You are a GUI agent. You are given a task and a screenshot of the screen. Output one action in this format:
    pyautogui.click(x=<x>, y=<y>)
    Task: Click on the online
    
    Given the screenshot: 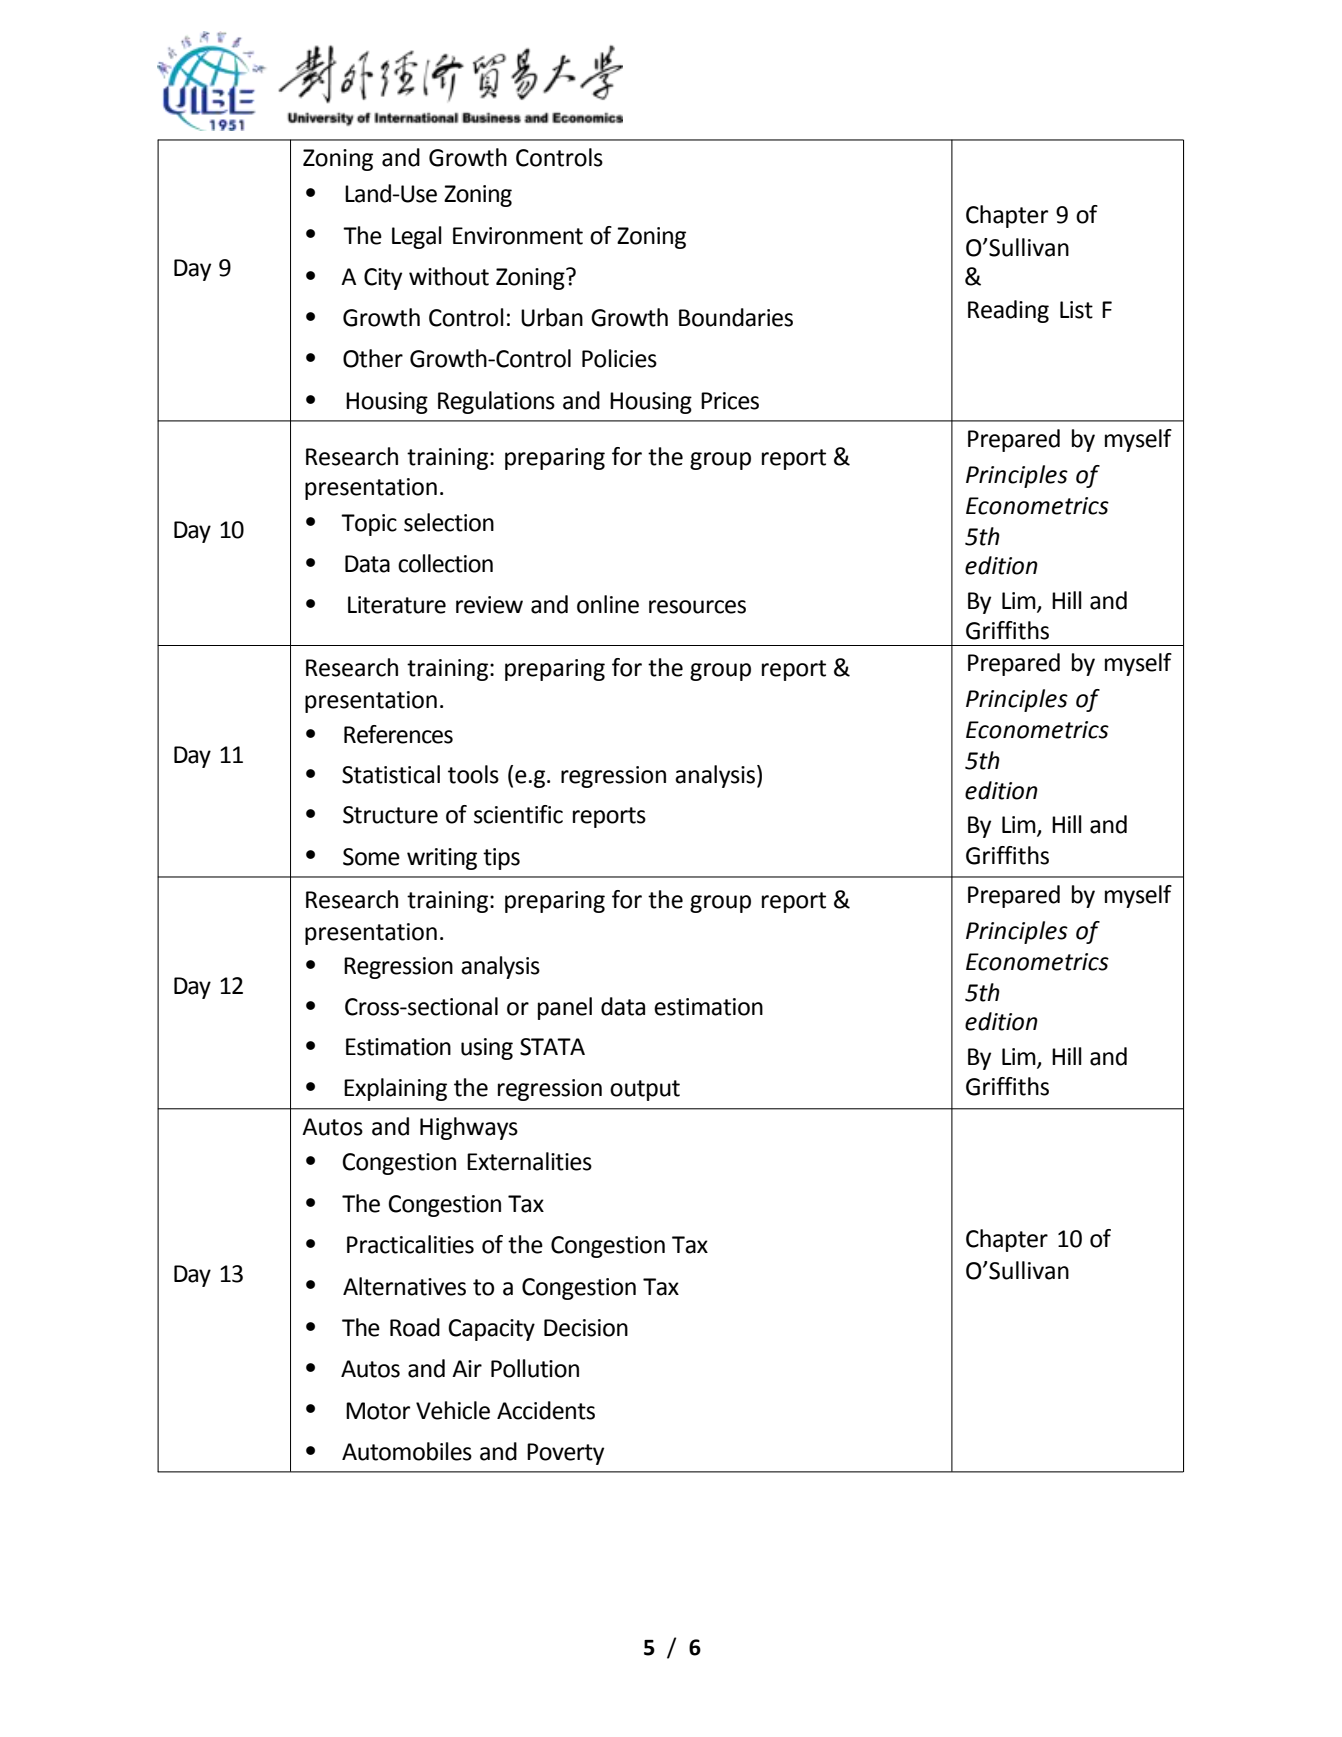 What is the action you would take?
    pyautogui.click(x=608, y=604)
